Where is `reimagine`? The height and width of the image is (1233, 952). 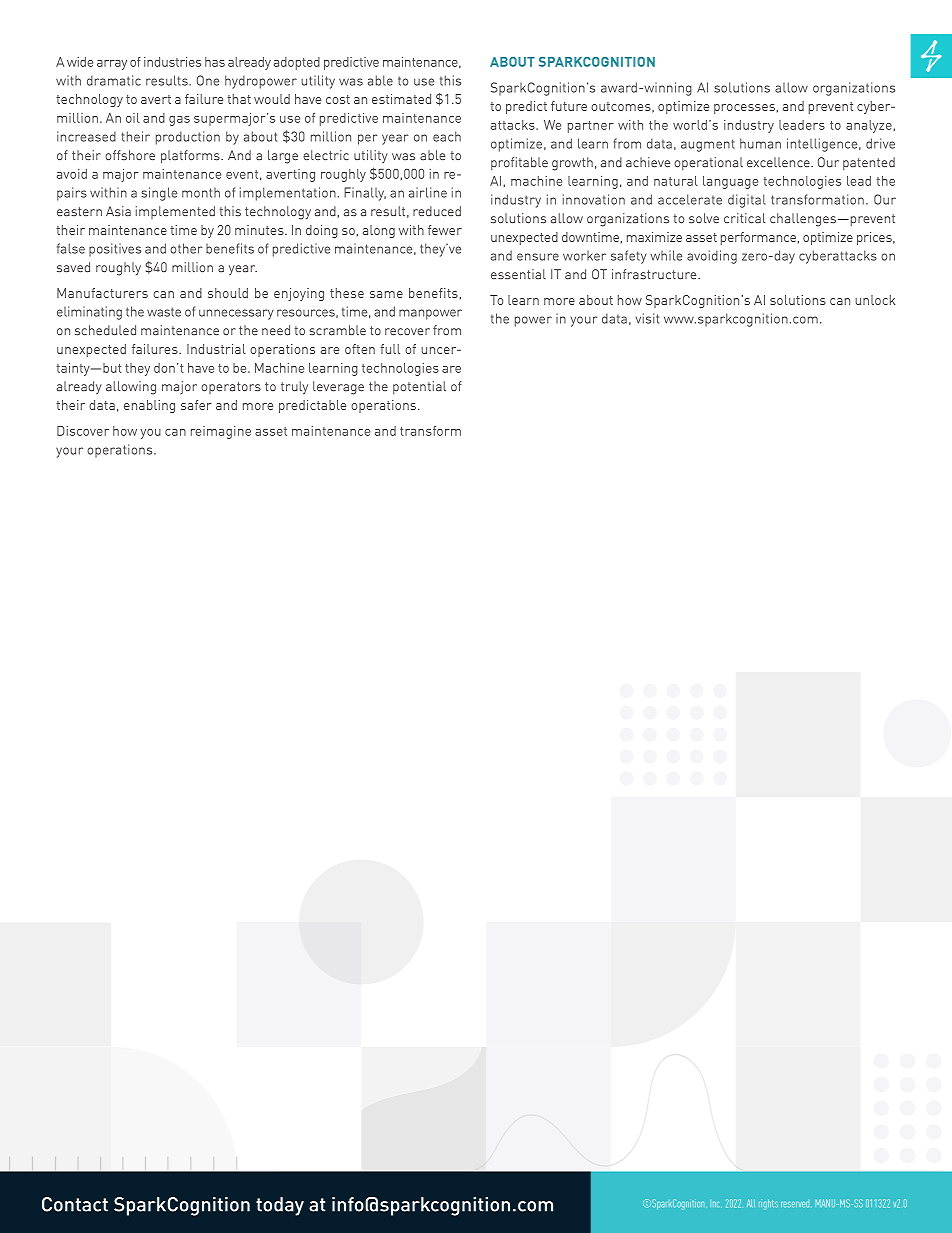 reimagine is located at coordinates (221, 432).
